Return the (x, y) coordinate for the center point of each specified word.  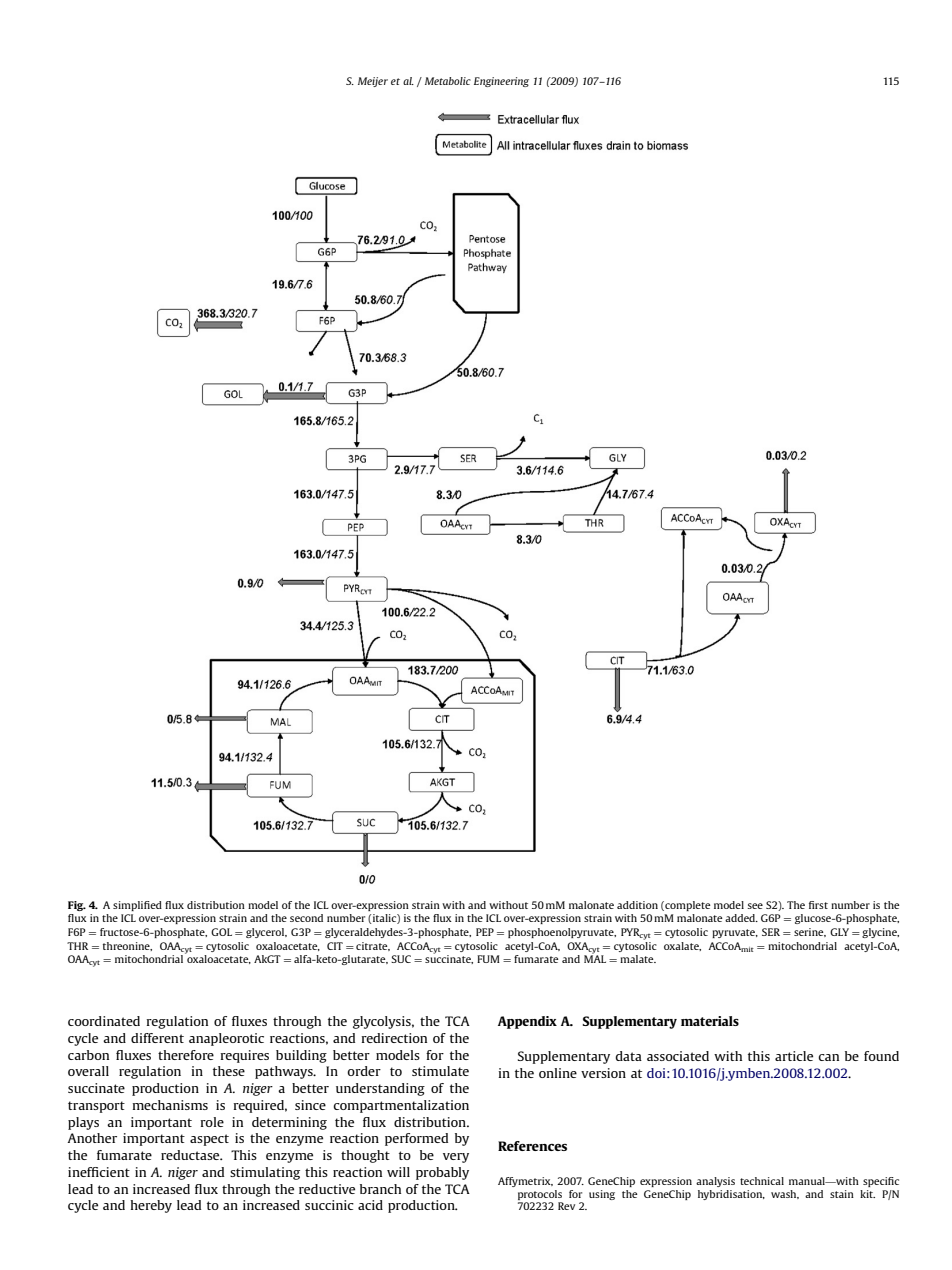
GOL (221, 932)
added (741, 918)
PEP (485, 932)
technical (762, 1181)
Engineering (501, 82)
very (456, 1158)
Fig (77, 906)
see (755, 906)
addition (637, 905)
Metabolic (448, 81)
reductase (191, 1155)
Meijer (373, 82)
